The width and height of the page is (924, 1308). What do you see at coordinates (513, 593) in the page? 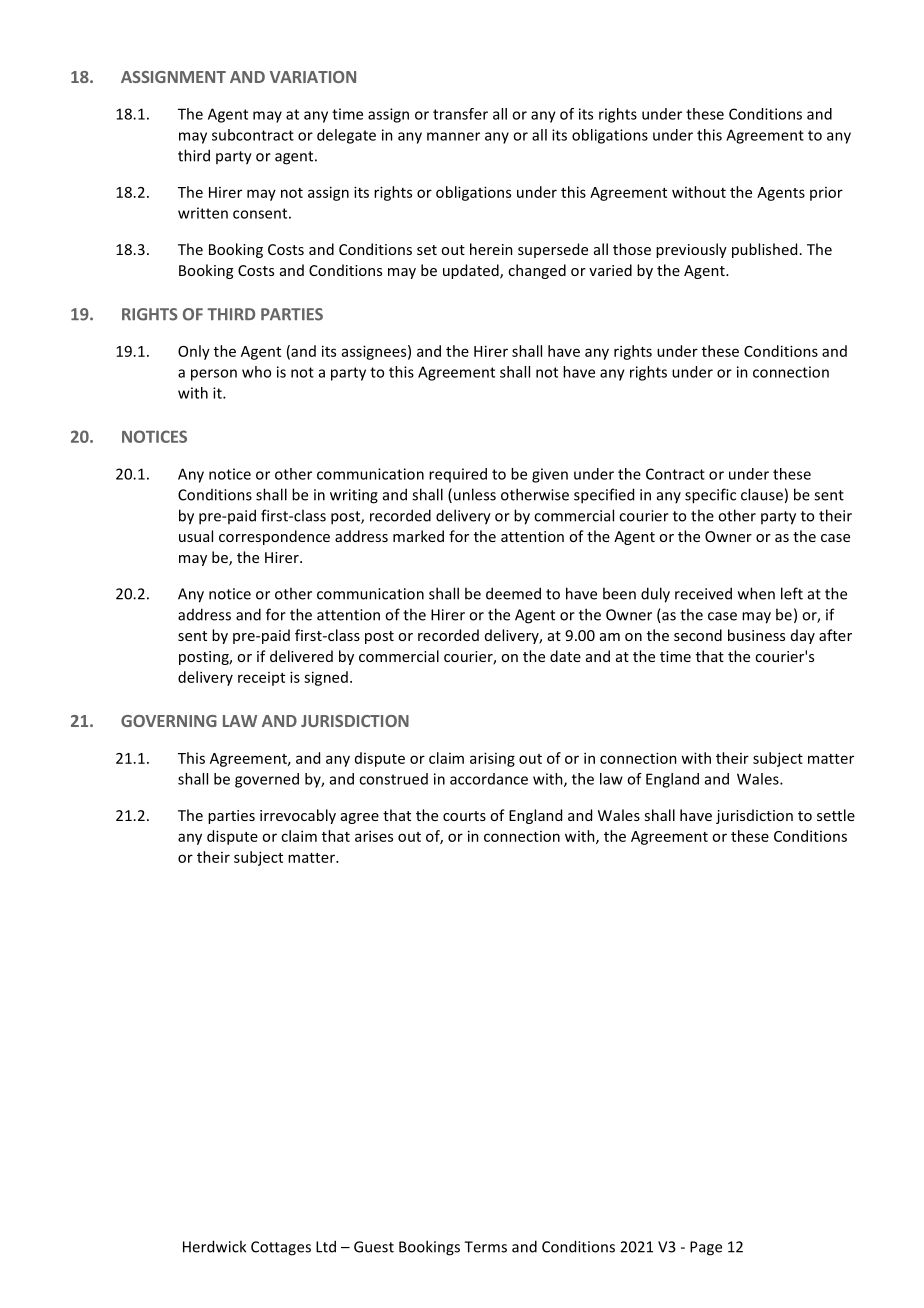
I see `deemed` at bounding box center [513, 593].
